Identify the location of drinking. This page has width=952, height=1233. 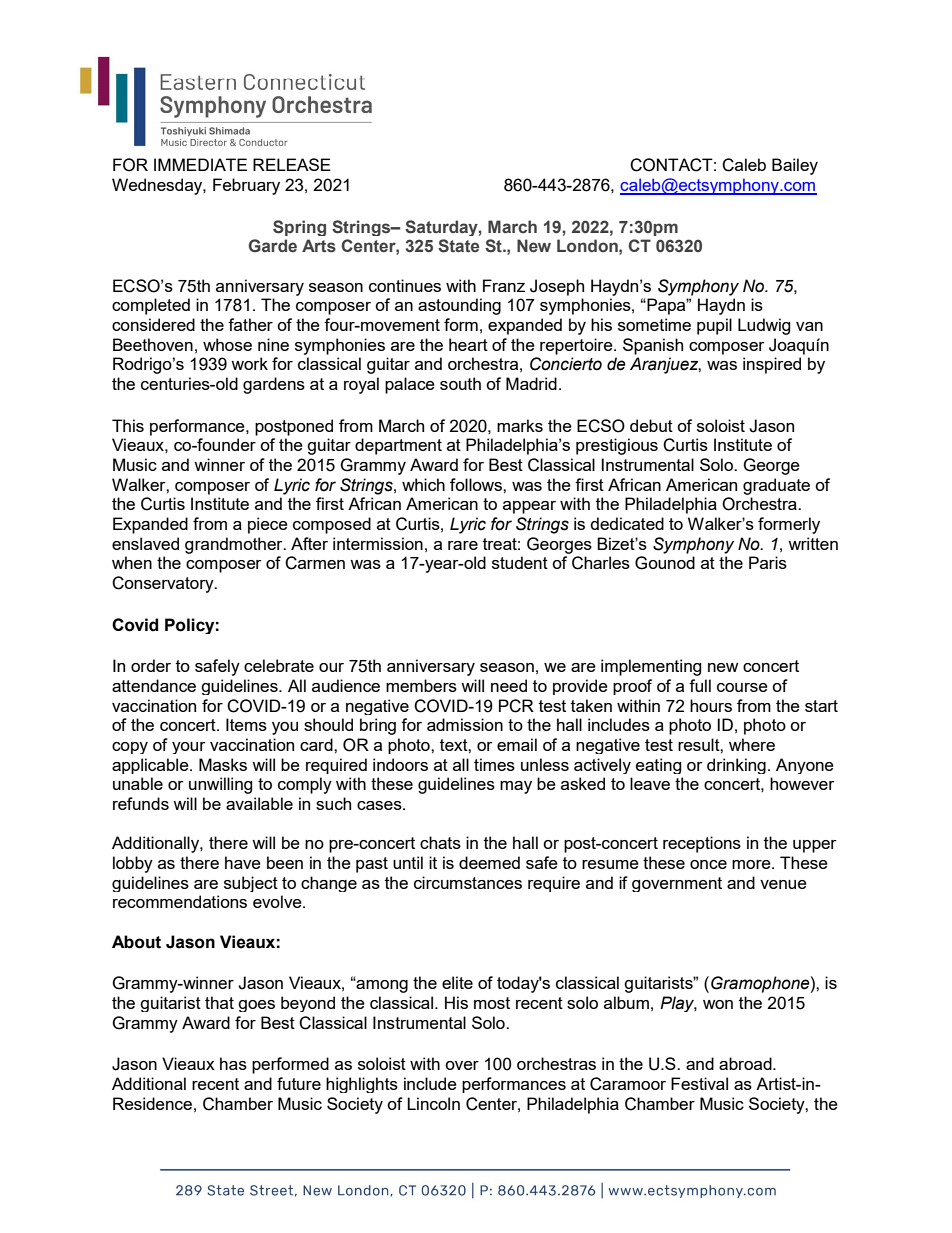
(736, 766).
